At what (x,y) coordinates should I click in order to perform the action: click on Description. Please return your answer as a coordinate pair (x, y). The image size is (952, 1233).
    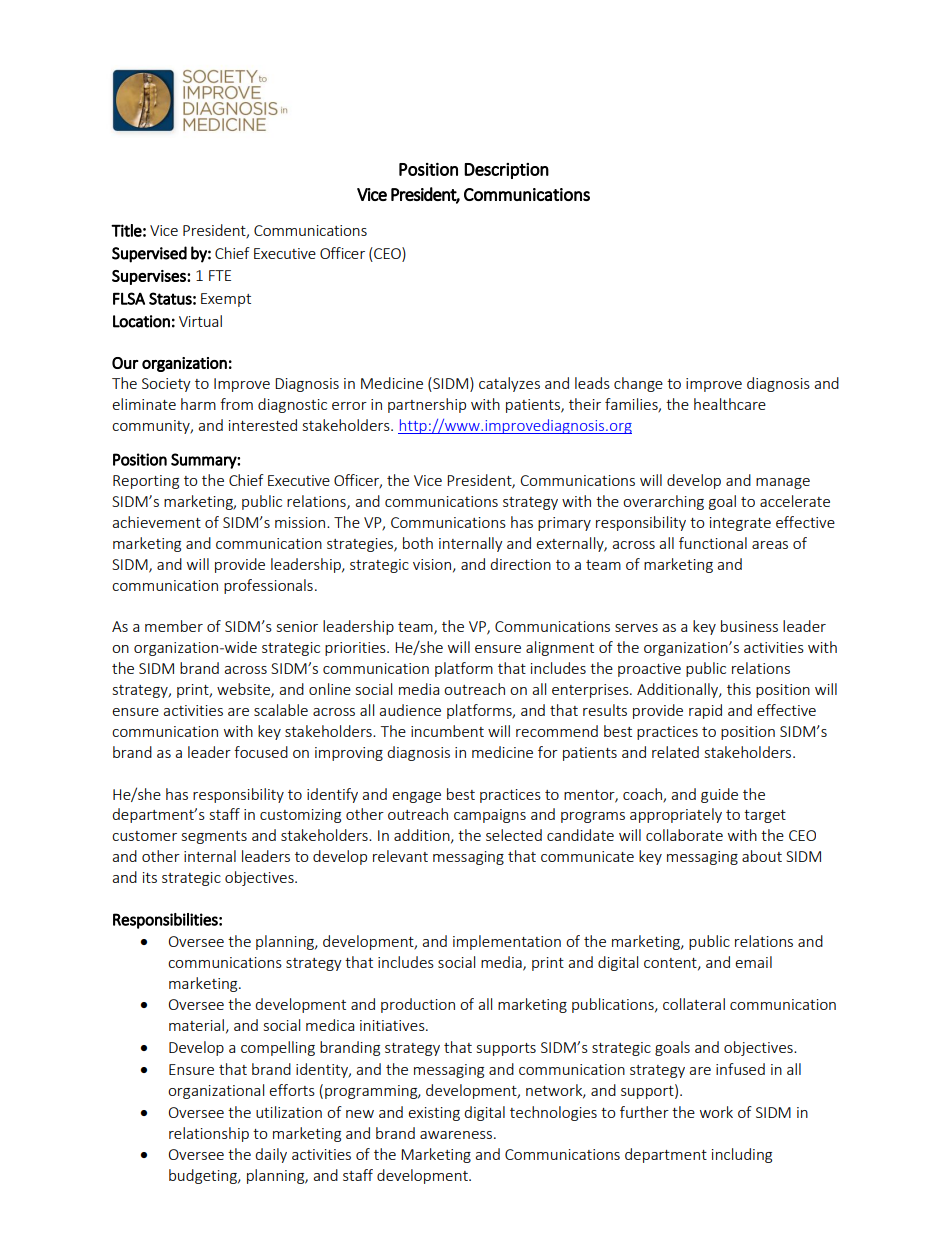
    Looking at the image, I should click on (506, 171).
